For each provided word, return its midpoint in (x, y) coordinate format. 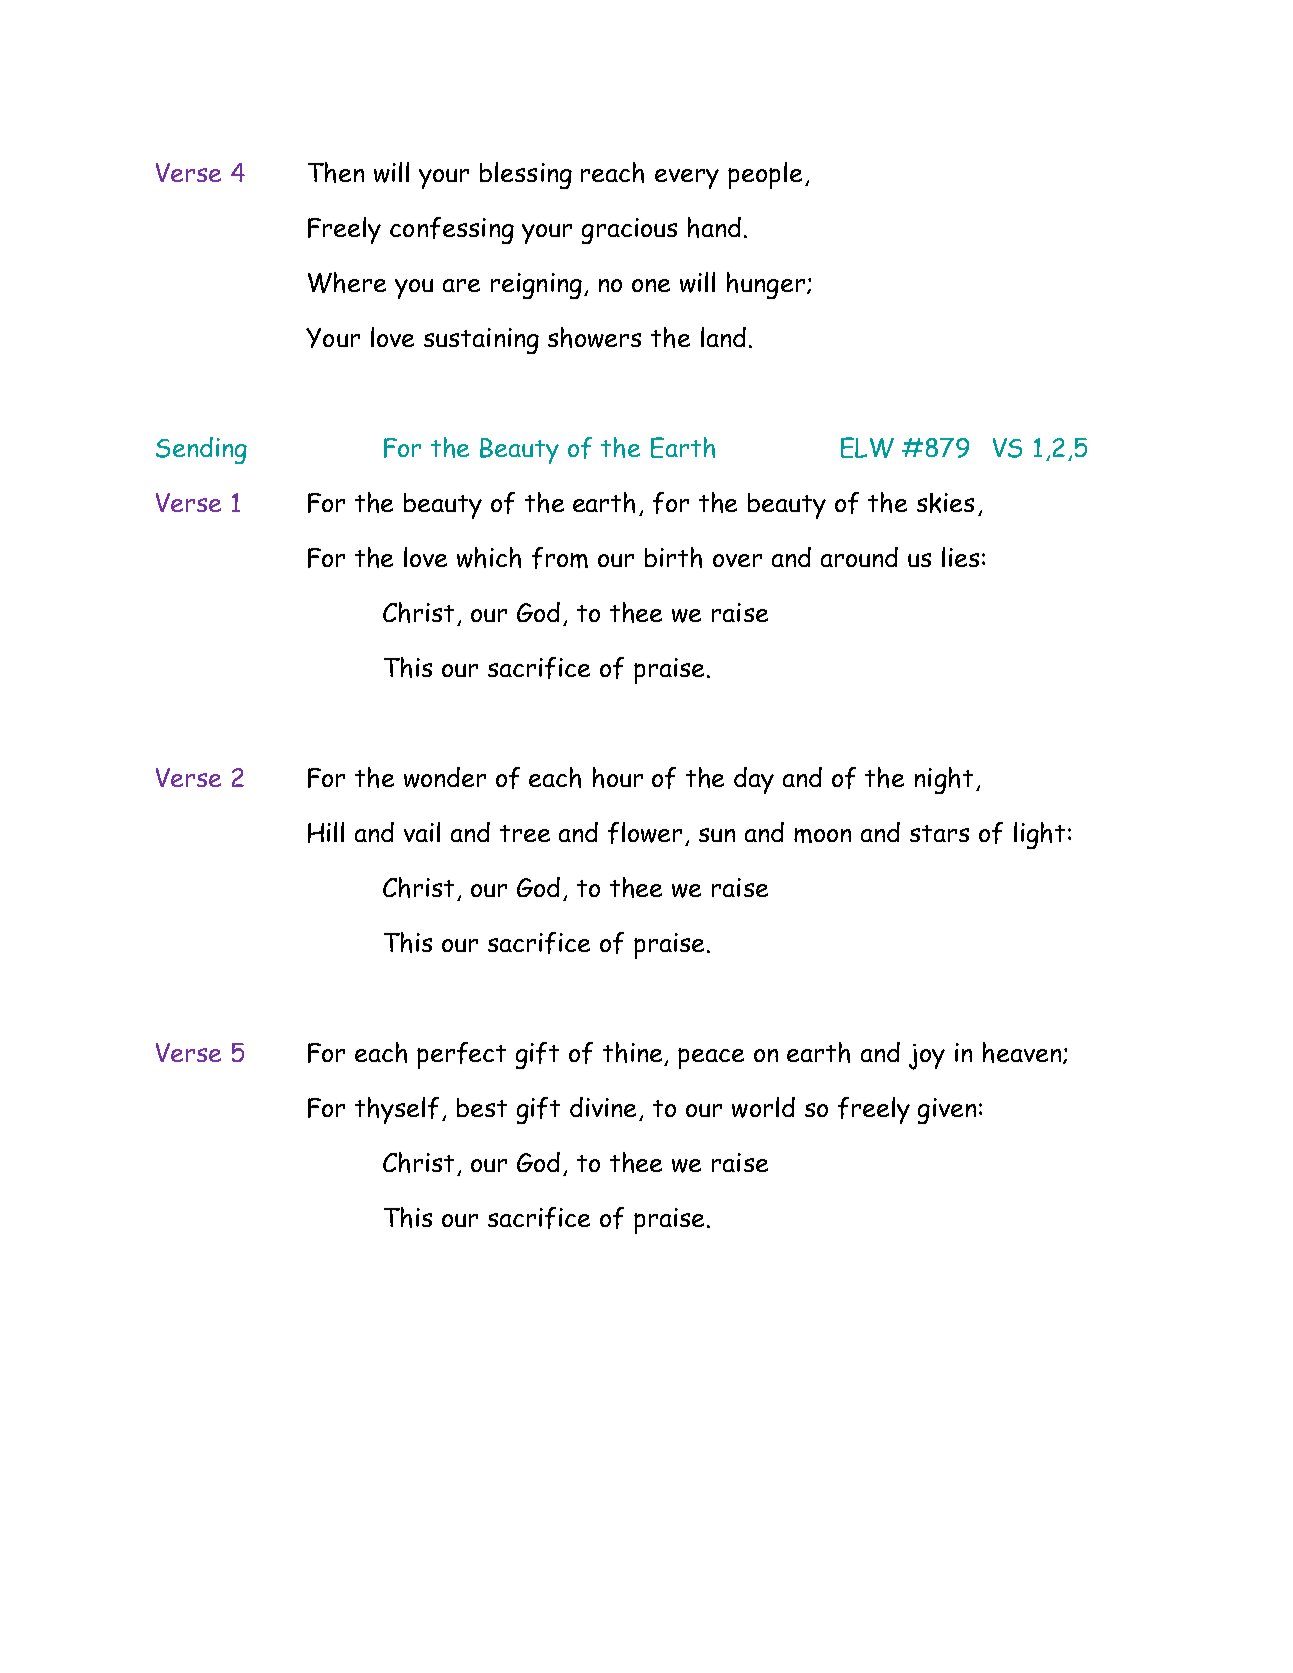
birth (673, 557)
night (944, 780)
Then (336, 172)
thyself (397, 1110)
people (765, 175)
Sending (201, 450)
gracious (629, 231)
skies (945, 503)
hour (618, 777)
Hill (326, 832)
